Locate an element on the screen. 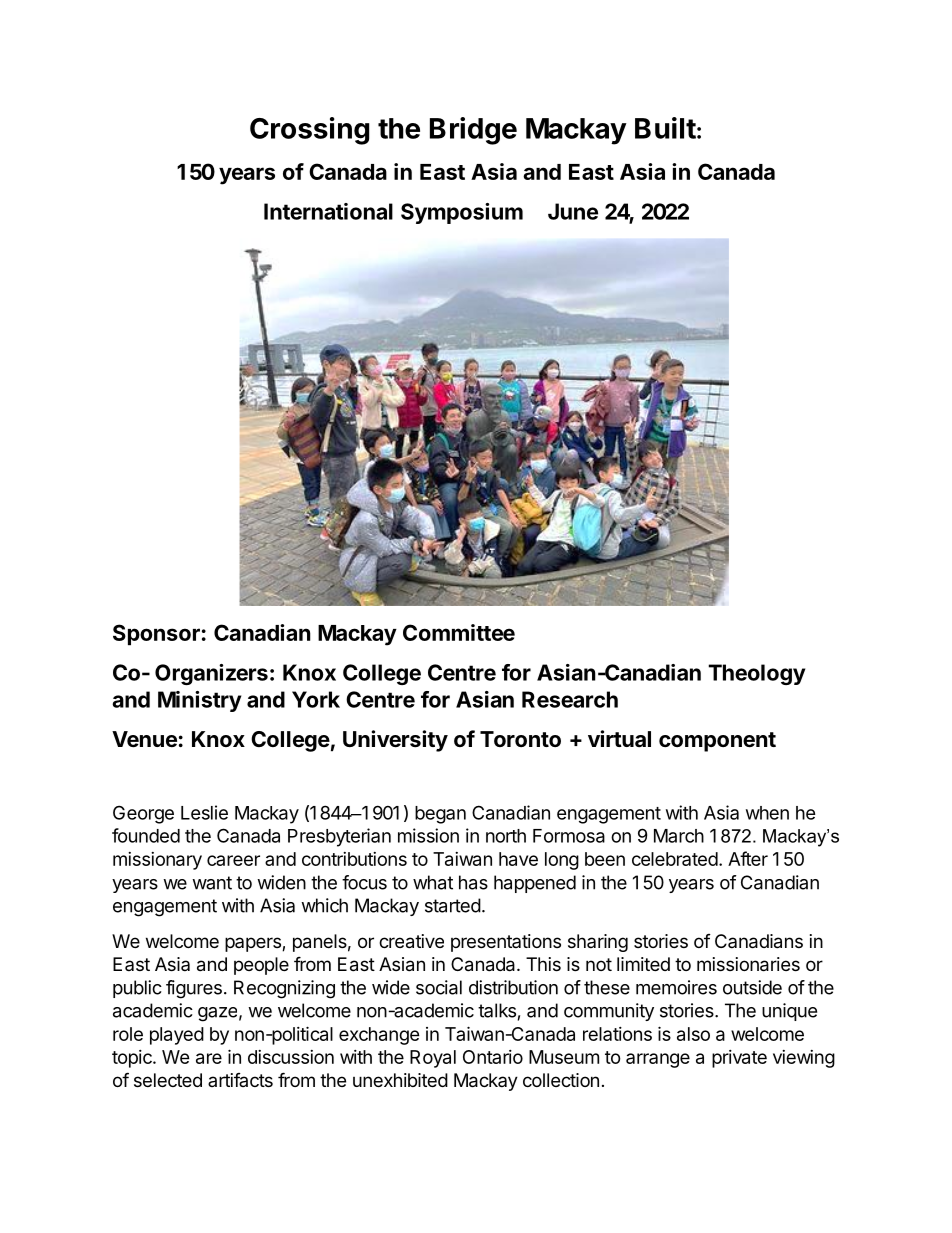  Theology is located at coordinates (756, 674).
